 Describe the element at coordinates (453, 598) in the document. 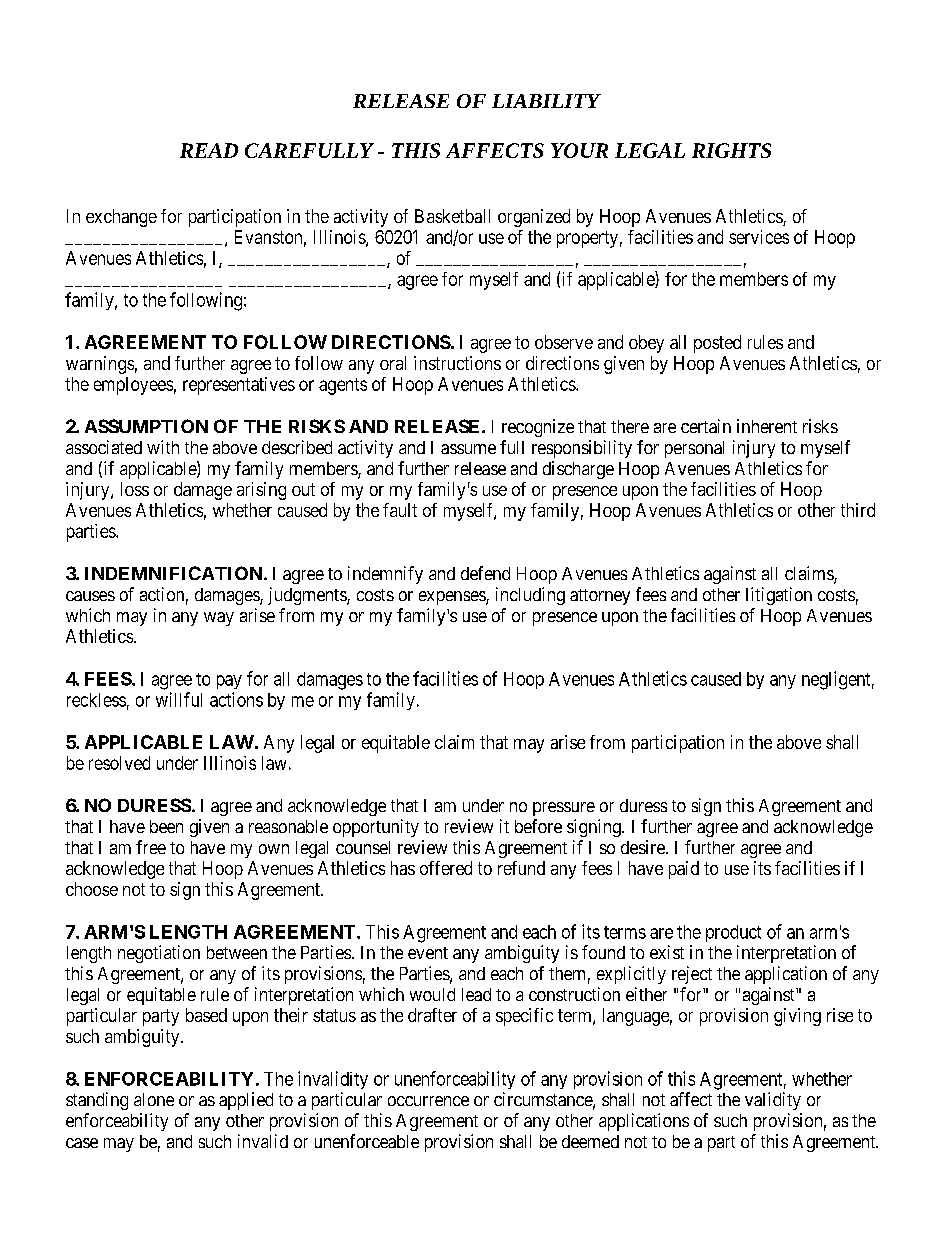

I see `expenses` at that location.
